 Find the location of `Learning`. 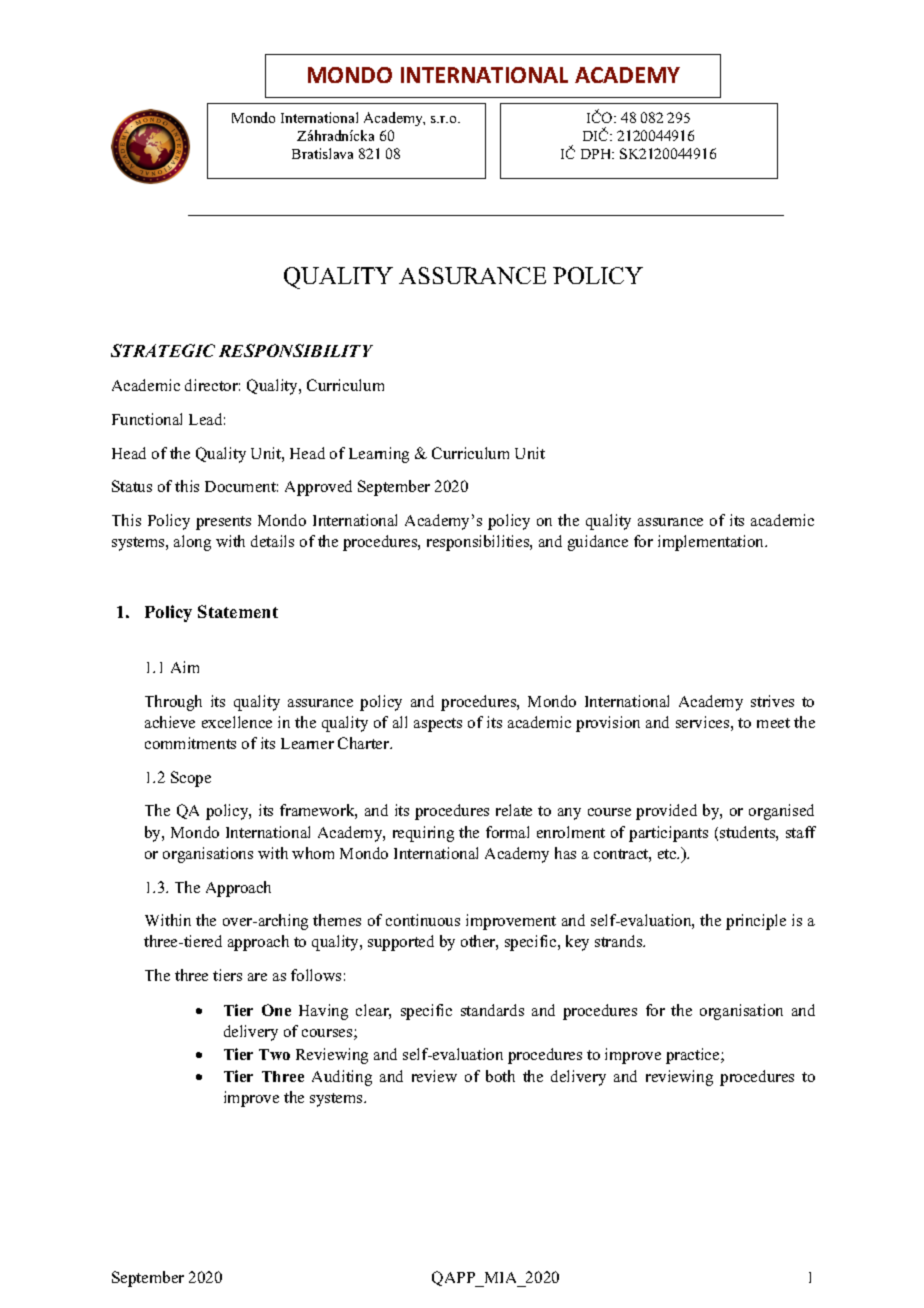

Learning is located at coordinates (379, 455).
